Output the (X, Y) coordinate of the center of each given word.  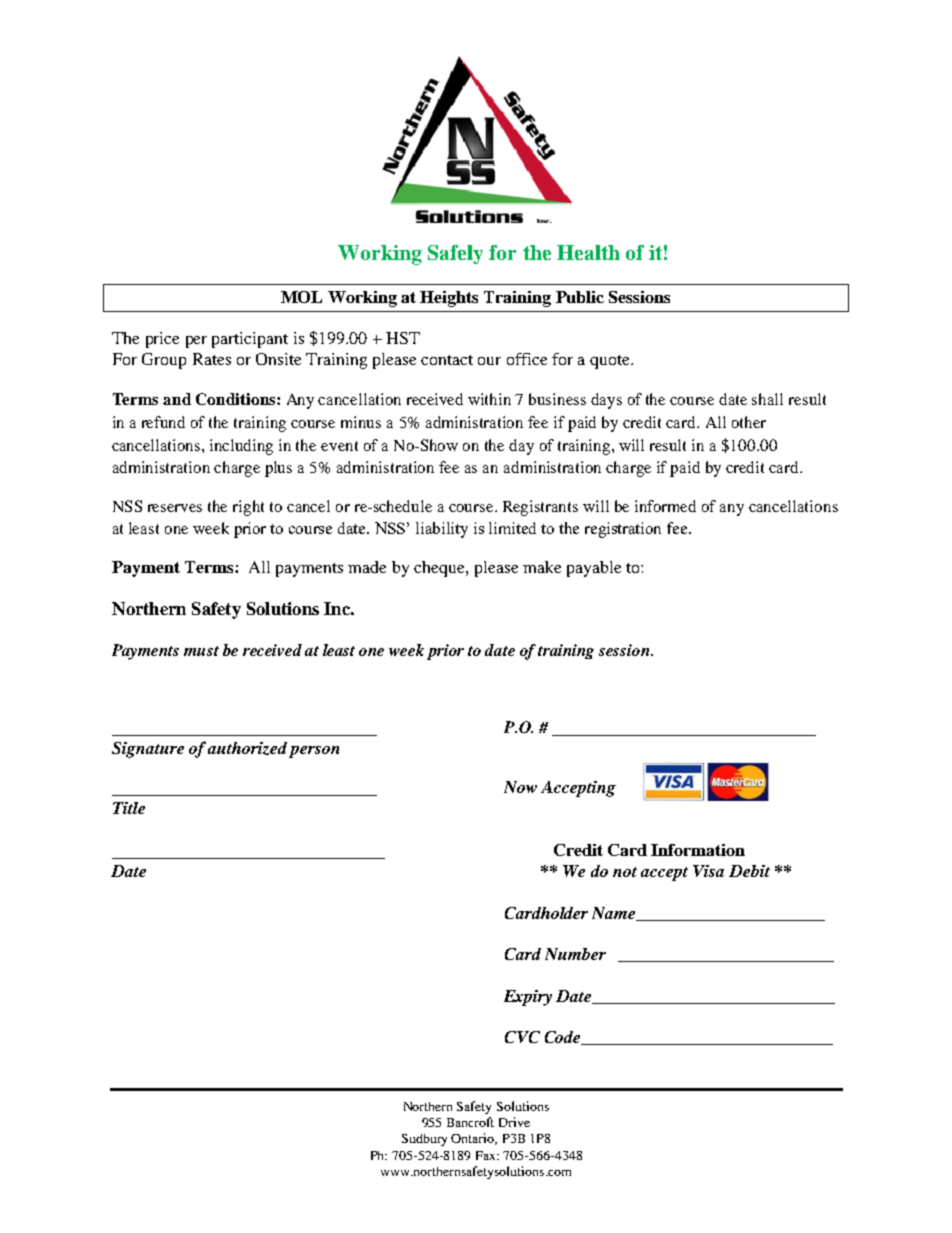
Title (129, 808)
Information (698, 850)
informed (665, 506)
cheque (440, 569)
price (162, 340)
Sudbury (424, 1140)
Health (588, 252)
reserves (175, 508)
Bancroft (470, 1122)
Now (520, 787)
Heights (449, 299)
